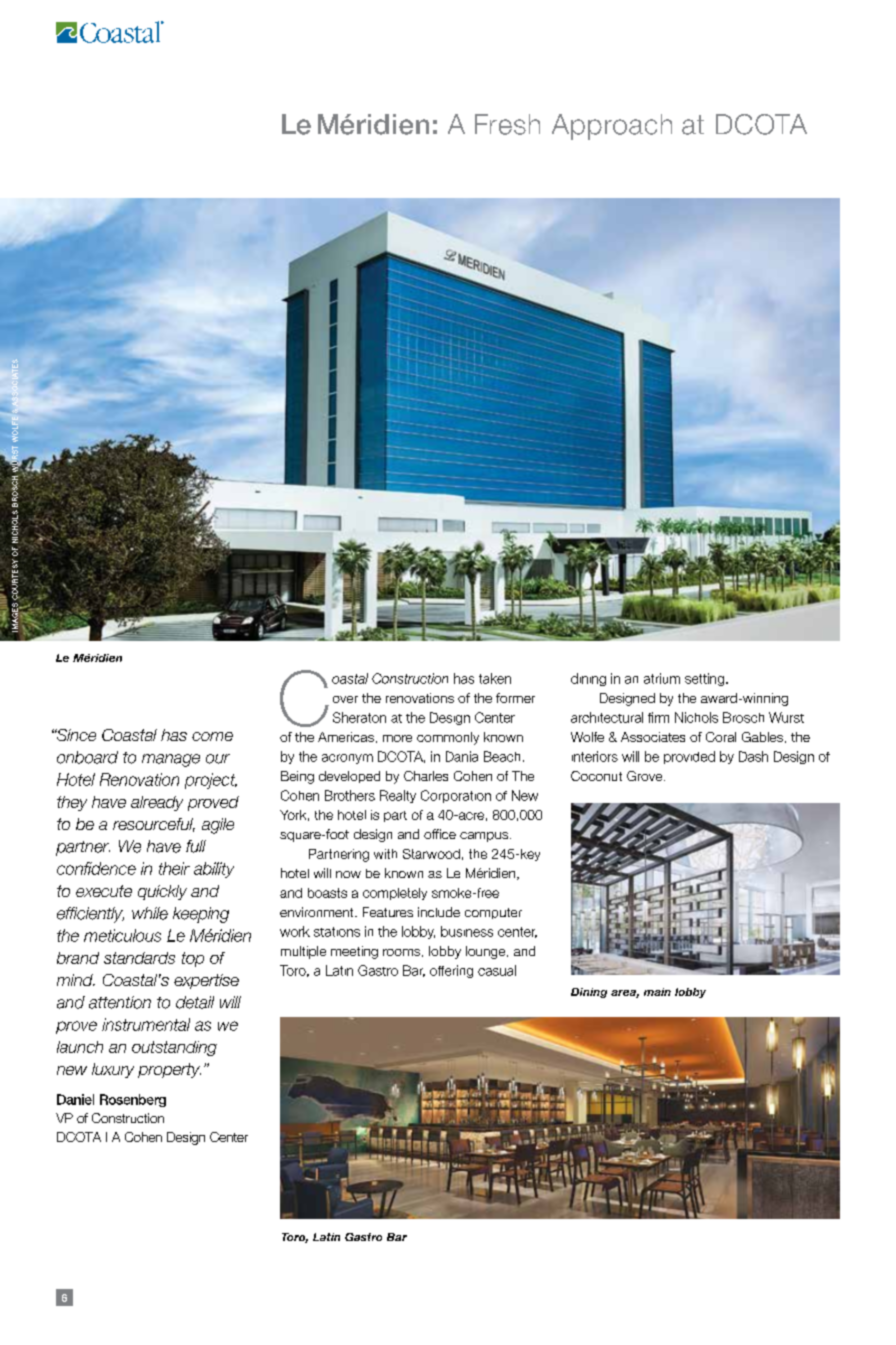  I want to click on Approach, so click(612, 127).
